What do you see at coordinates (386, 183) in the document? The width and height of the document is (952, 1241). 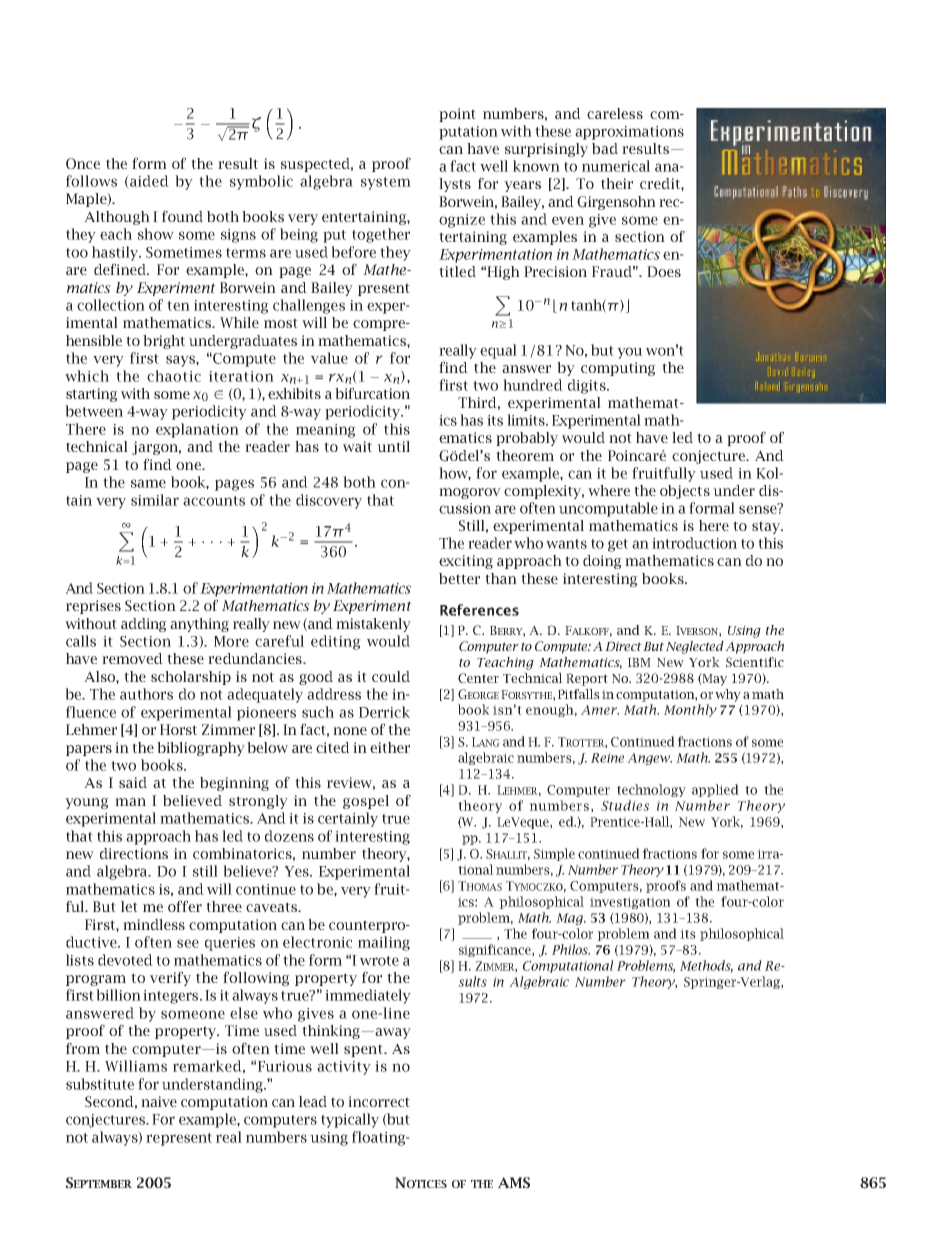 I see `system` at bounding box center [386, 183].
